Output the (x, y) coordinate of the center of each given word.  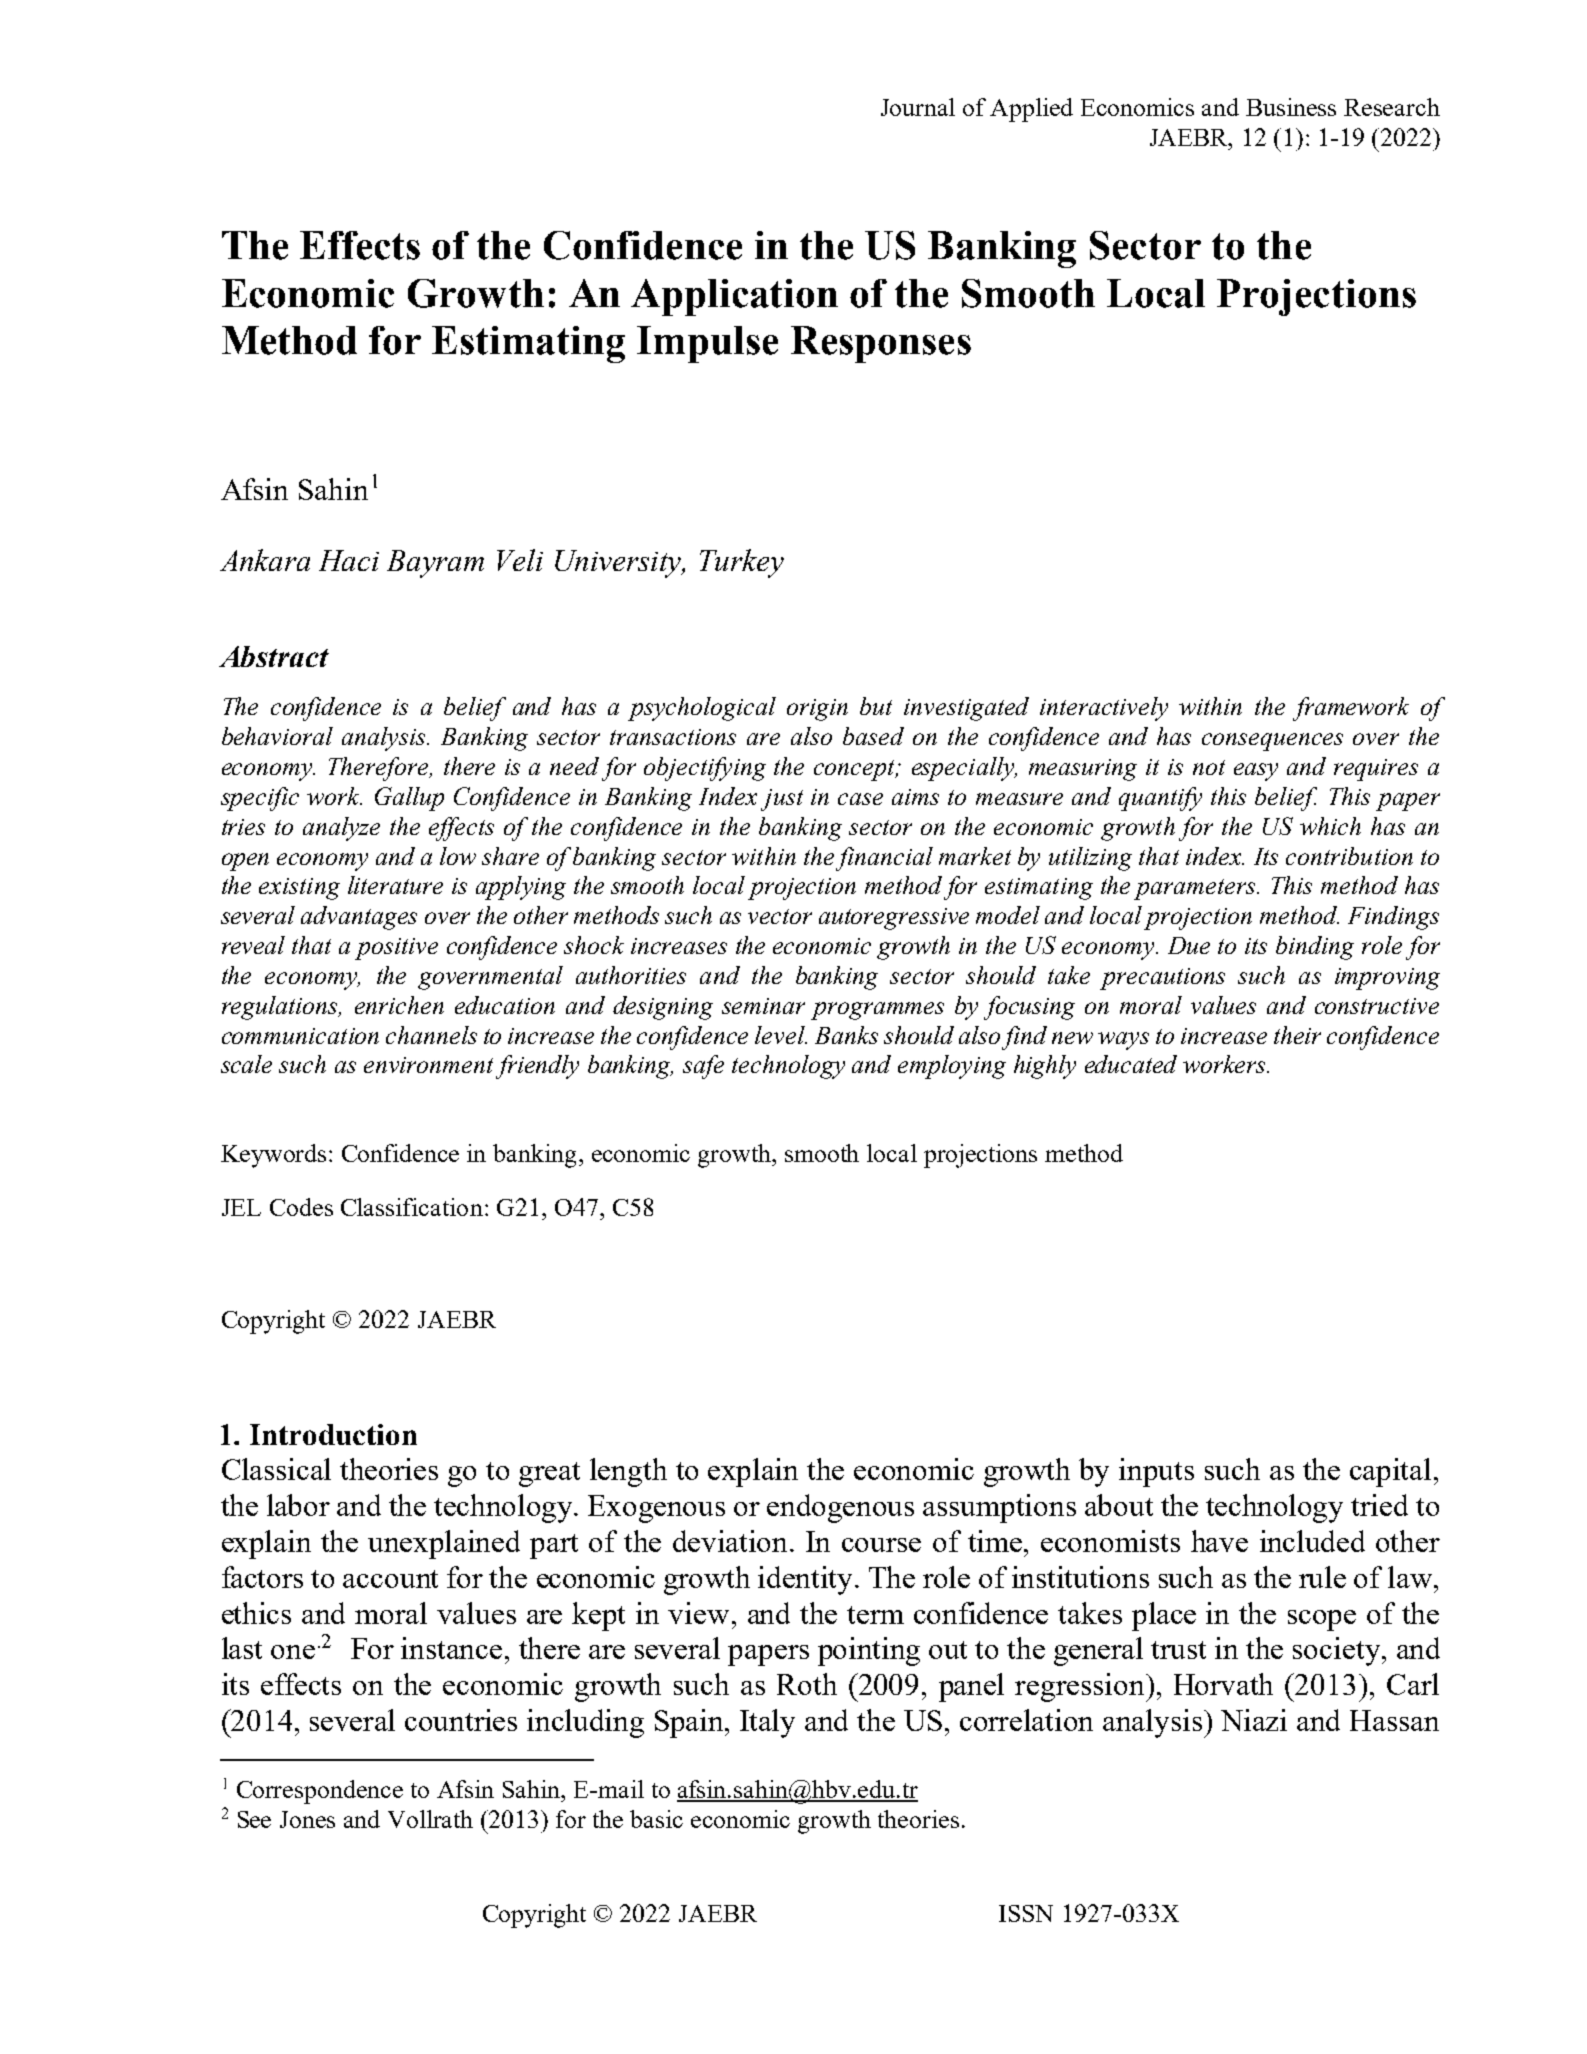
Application (734, 297)
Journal (918, 107)
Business (1291, 107)
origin (817, 710)
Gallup (409, 799)
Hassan (1394, 1720)
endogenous (840, 1508)
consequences (1272, 742)
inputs (1156, 1472)
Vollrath (430, 1819)
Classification (412, 1207)
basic (656, 1819)
